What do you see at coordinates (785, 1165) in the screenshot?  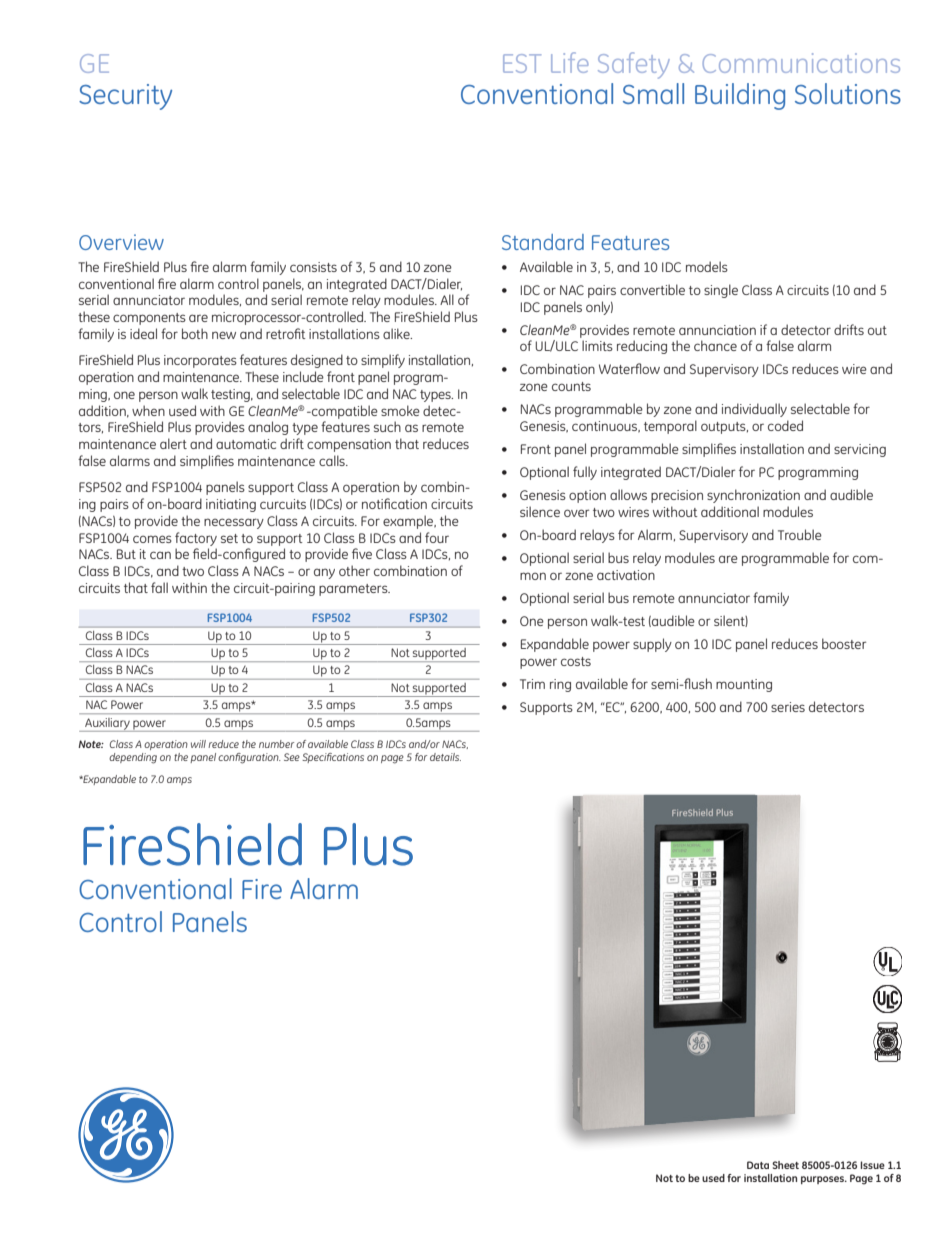 I see `Sheet` at bounding box center [785, 1165].
